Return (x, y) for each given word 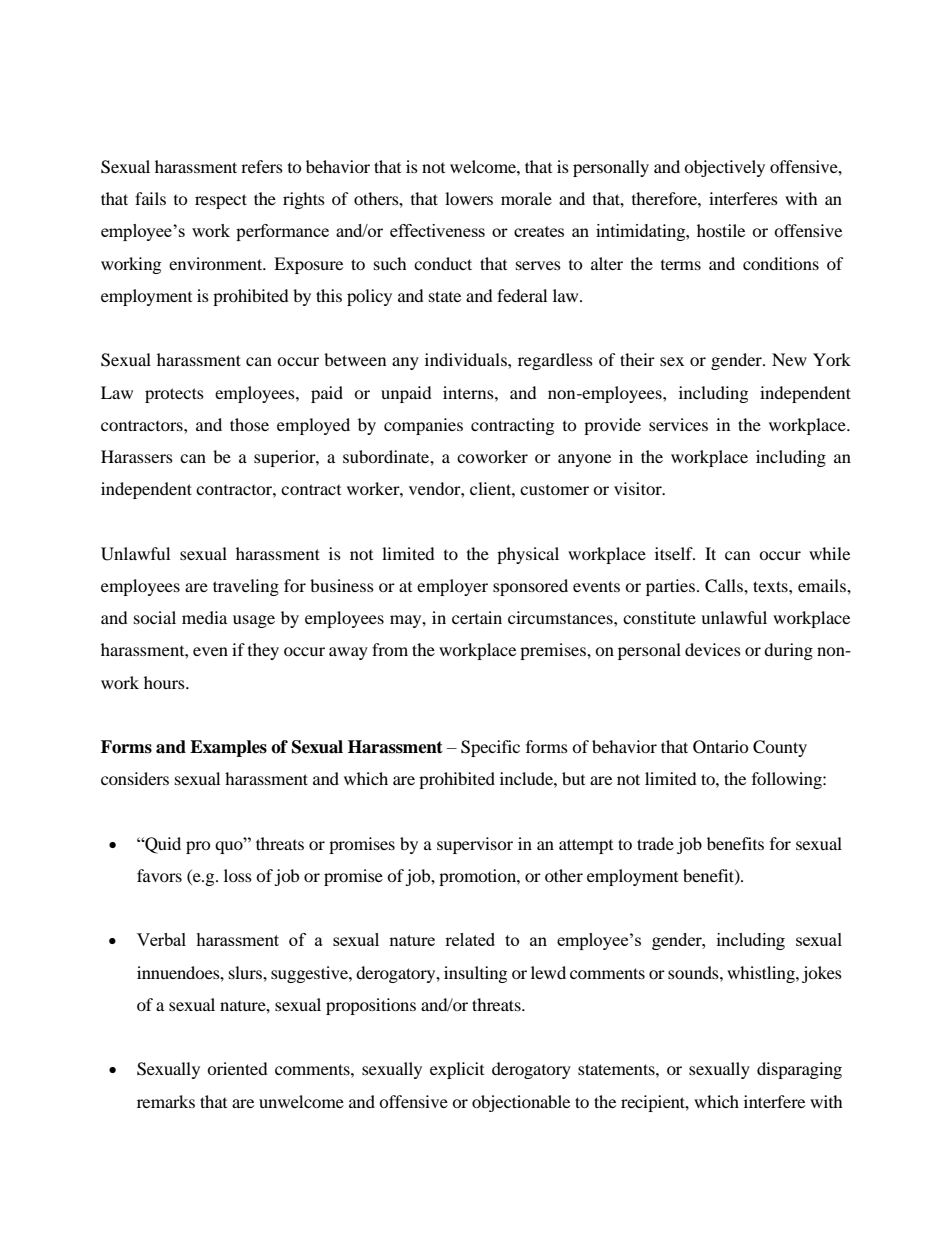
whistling (762, 974)
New (789, 359)
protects (174, 395)
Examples (228, 748)
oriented (237, 1068)
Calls (725, 586)
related (470, 939)
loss (238, 875)
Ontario (721, 747)
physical (528, 555)
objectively (724, 168)
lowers (469, 198)
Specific (490, 748)
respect (221, 201)
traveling (246, 587)
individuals (467, 359)
